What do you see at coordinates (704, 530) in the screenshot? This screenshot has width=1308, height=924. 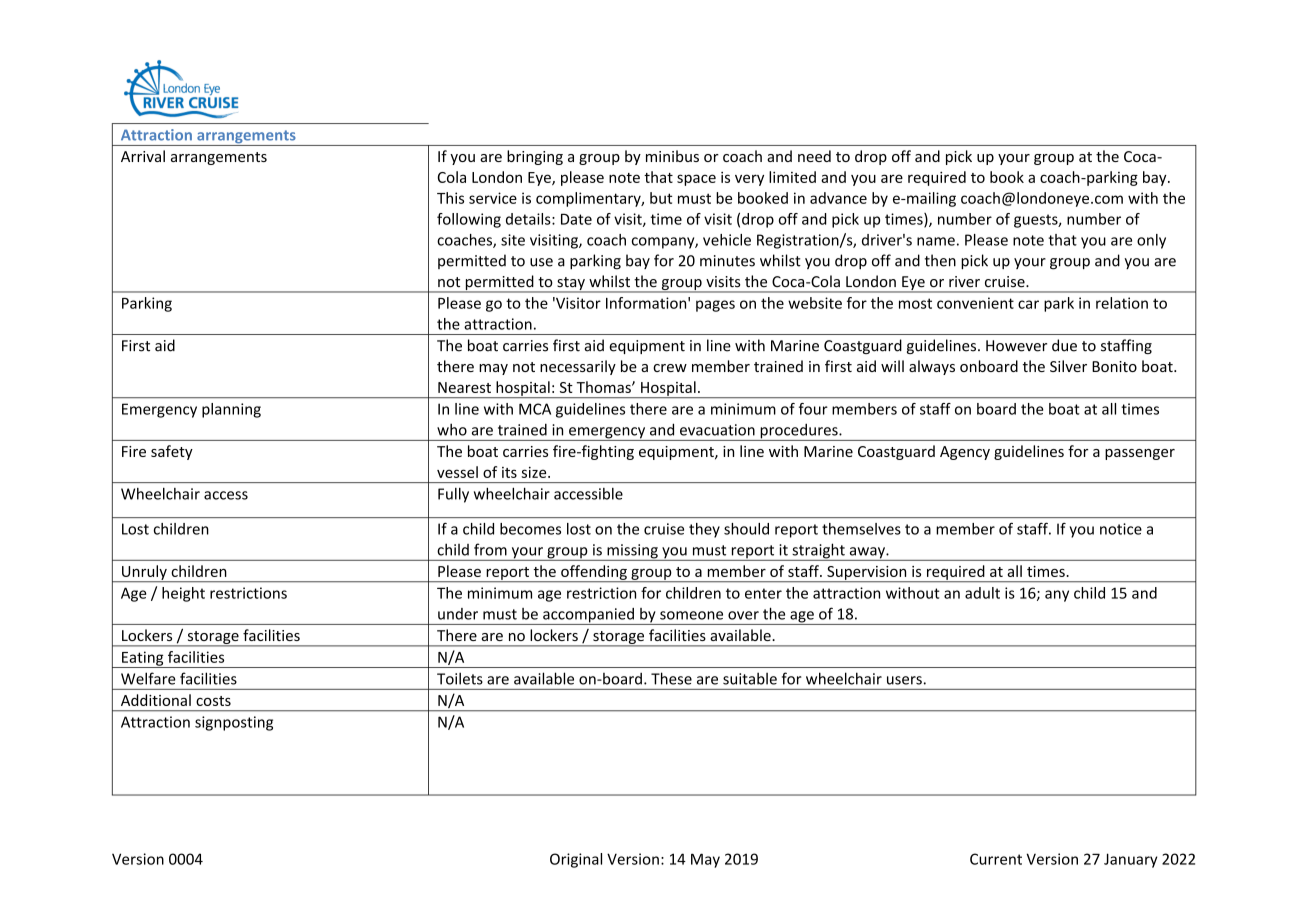 I see `they` at bounding box center [704, 530].
